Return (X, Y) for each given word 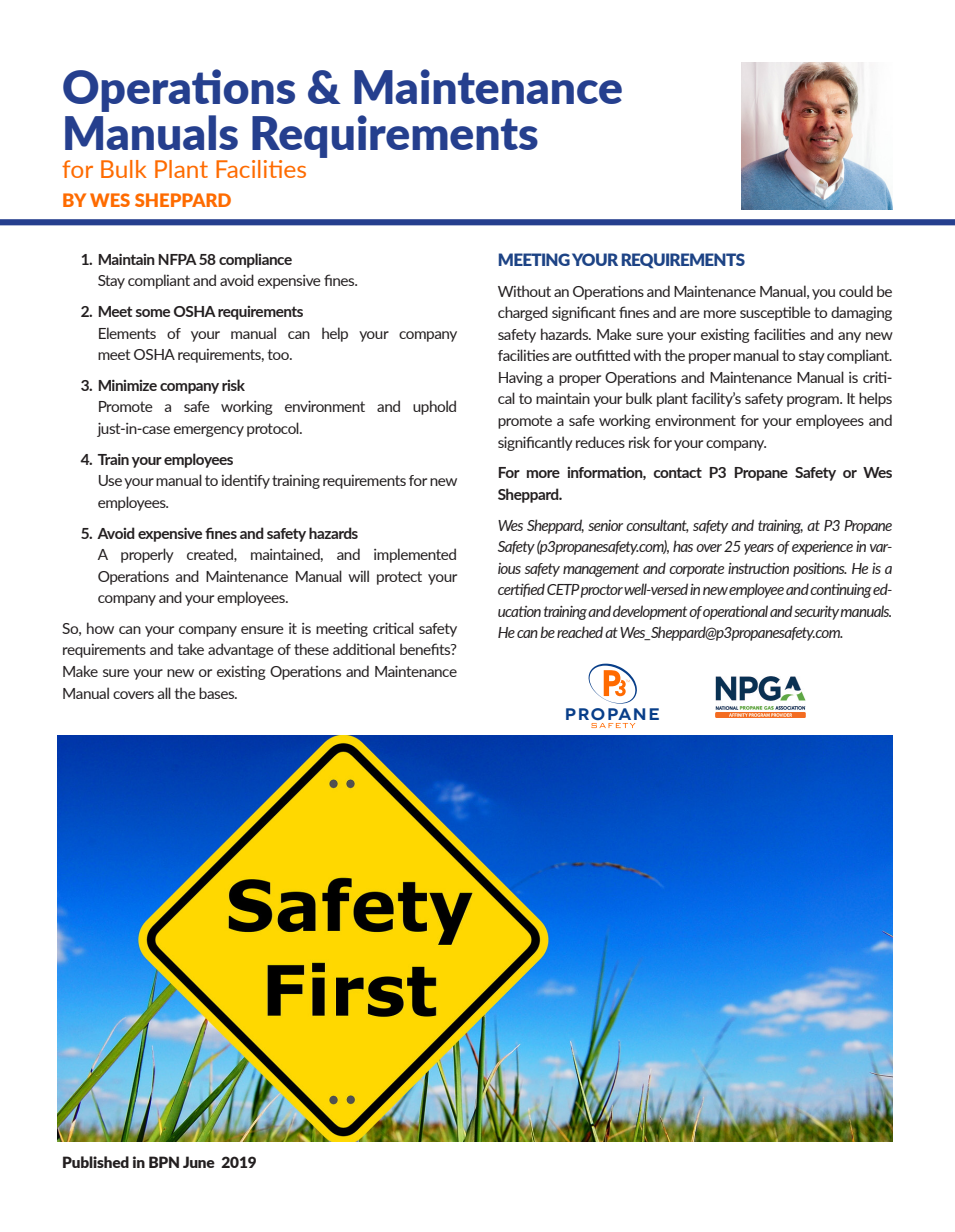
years (759, 549)
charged (523, 313)
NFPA (177, 259)
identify (246, 481)
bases (218, 693)
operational (735, 612)
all (164, 693)
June (199, 1162)
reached (580, 632)
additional (364, 649)
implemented (415, 555)
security (817, 613)
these (311, 649)
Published (96, 1162)
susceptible (775, 313)
